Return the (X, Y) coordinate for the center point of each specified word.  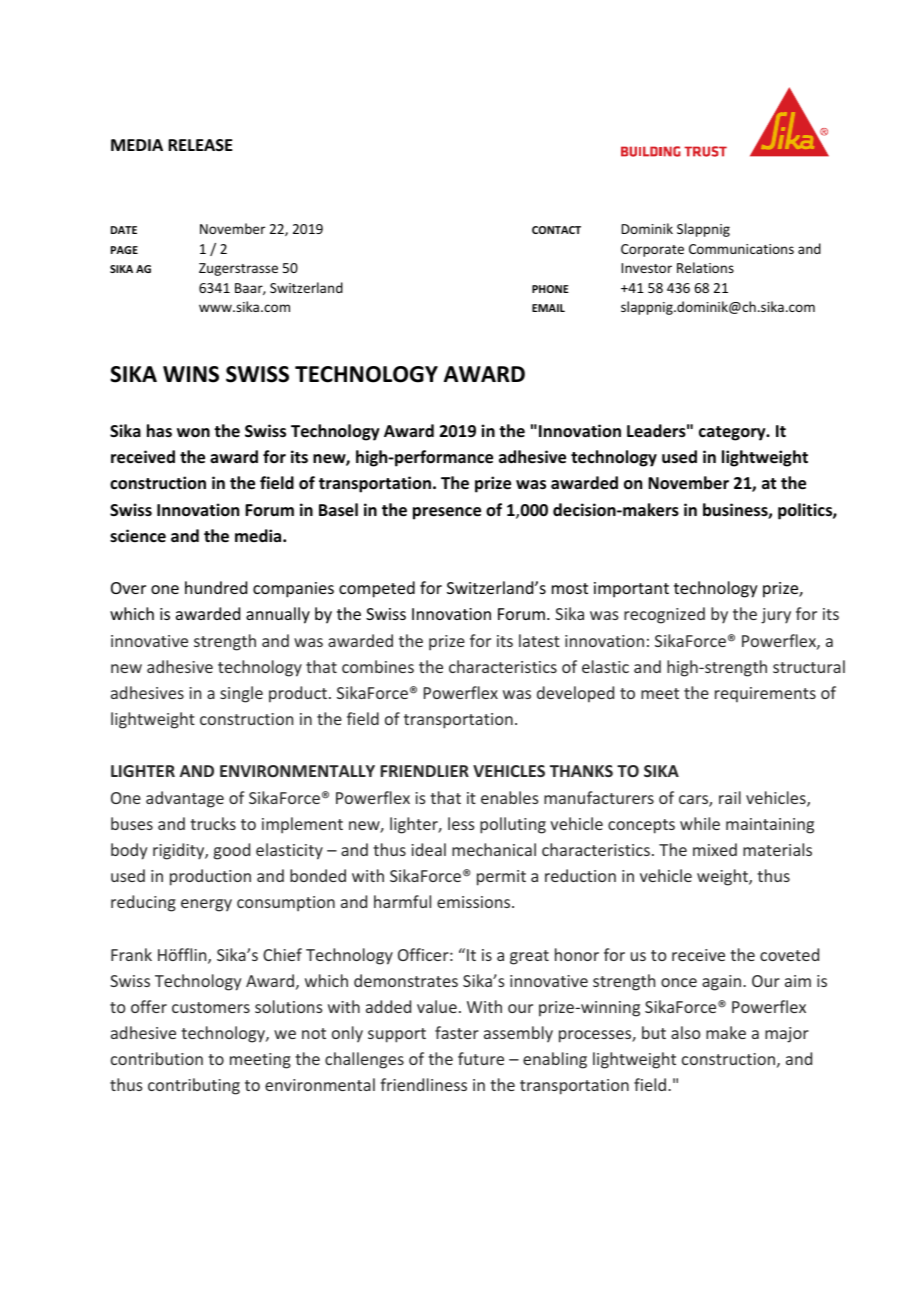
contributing (194, 1086)
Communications (741, 249)
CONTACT (556, 230)
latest (539, 640)
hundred (216, 587)
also (686, 1032)
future (481, 1058)
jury (776, 616)
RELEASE (200, 145)
